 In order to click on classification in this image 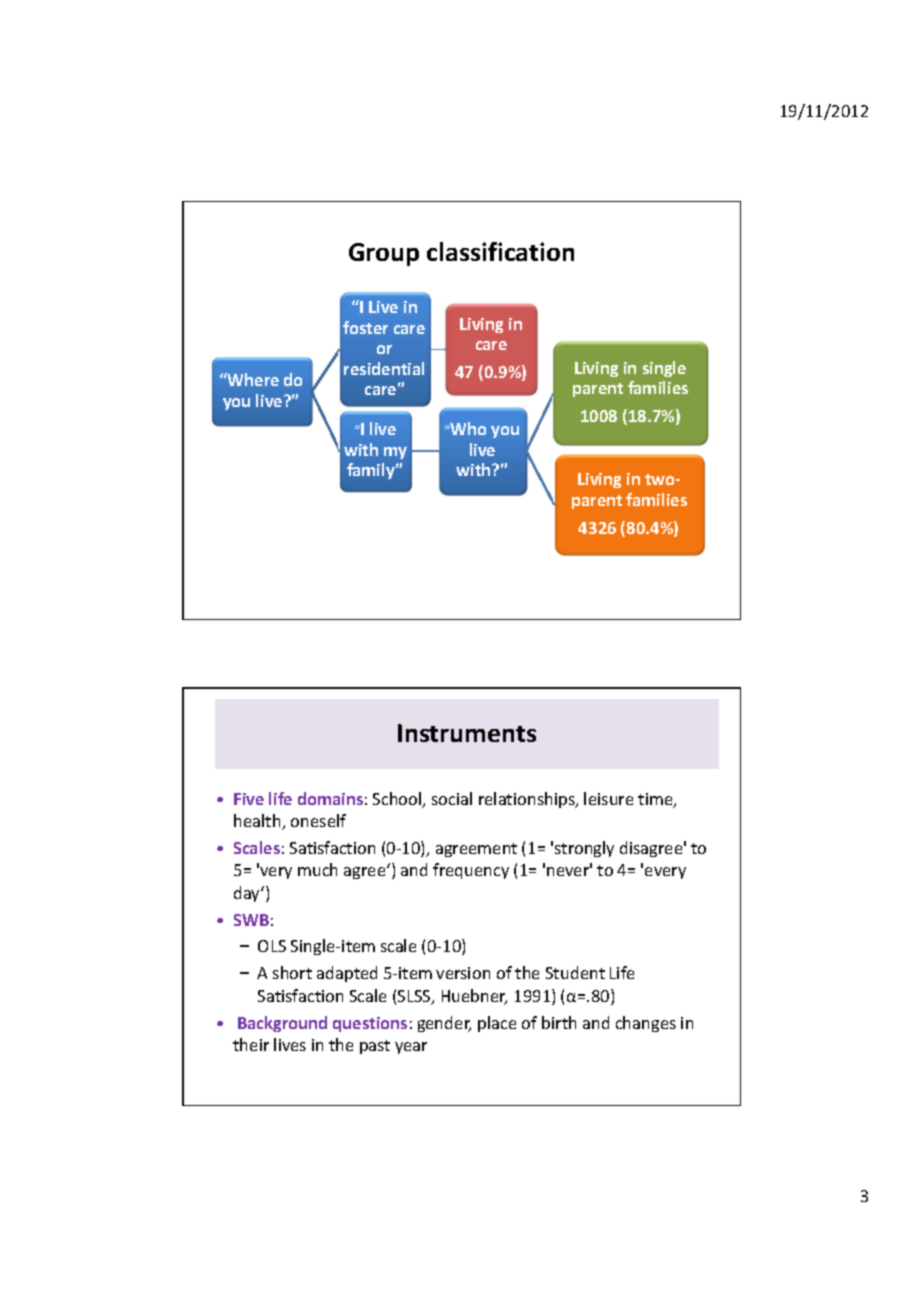, I will do `click(500, 251)`.
